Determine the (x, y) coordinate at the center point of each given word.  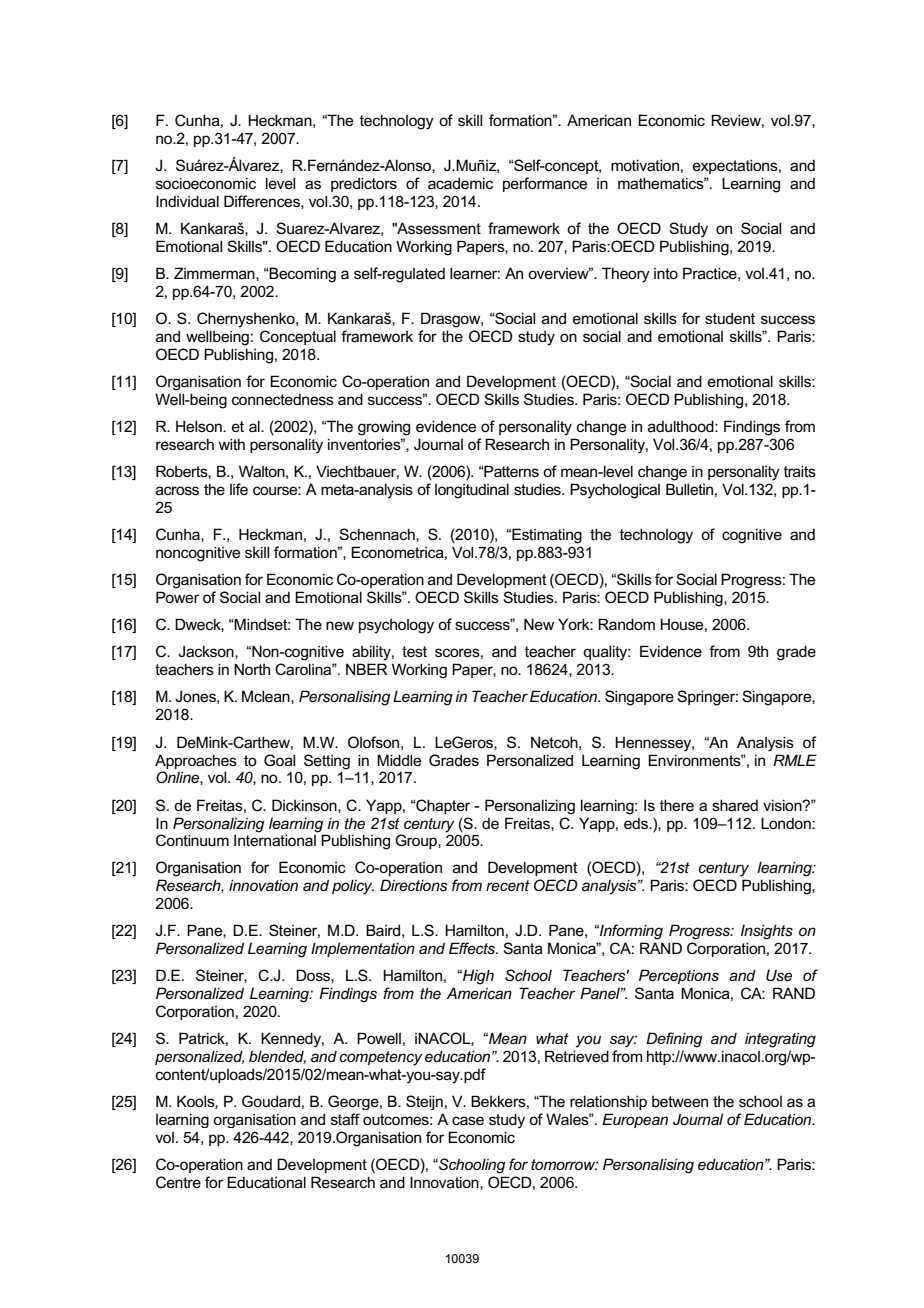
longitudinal (472, 491)
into (666, 273)
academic (460, 183)
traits (800, 471)
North (252, 669)
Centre (178, 1182)
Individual (187, 201)
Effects (473, 948)
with (231, 444)
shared (735, 805)
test (414, 651)
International (275, 840)
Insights (767, 932)
